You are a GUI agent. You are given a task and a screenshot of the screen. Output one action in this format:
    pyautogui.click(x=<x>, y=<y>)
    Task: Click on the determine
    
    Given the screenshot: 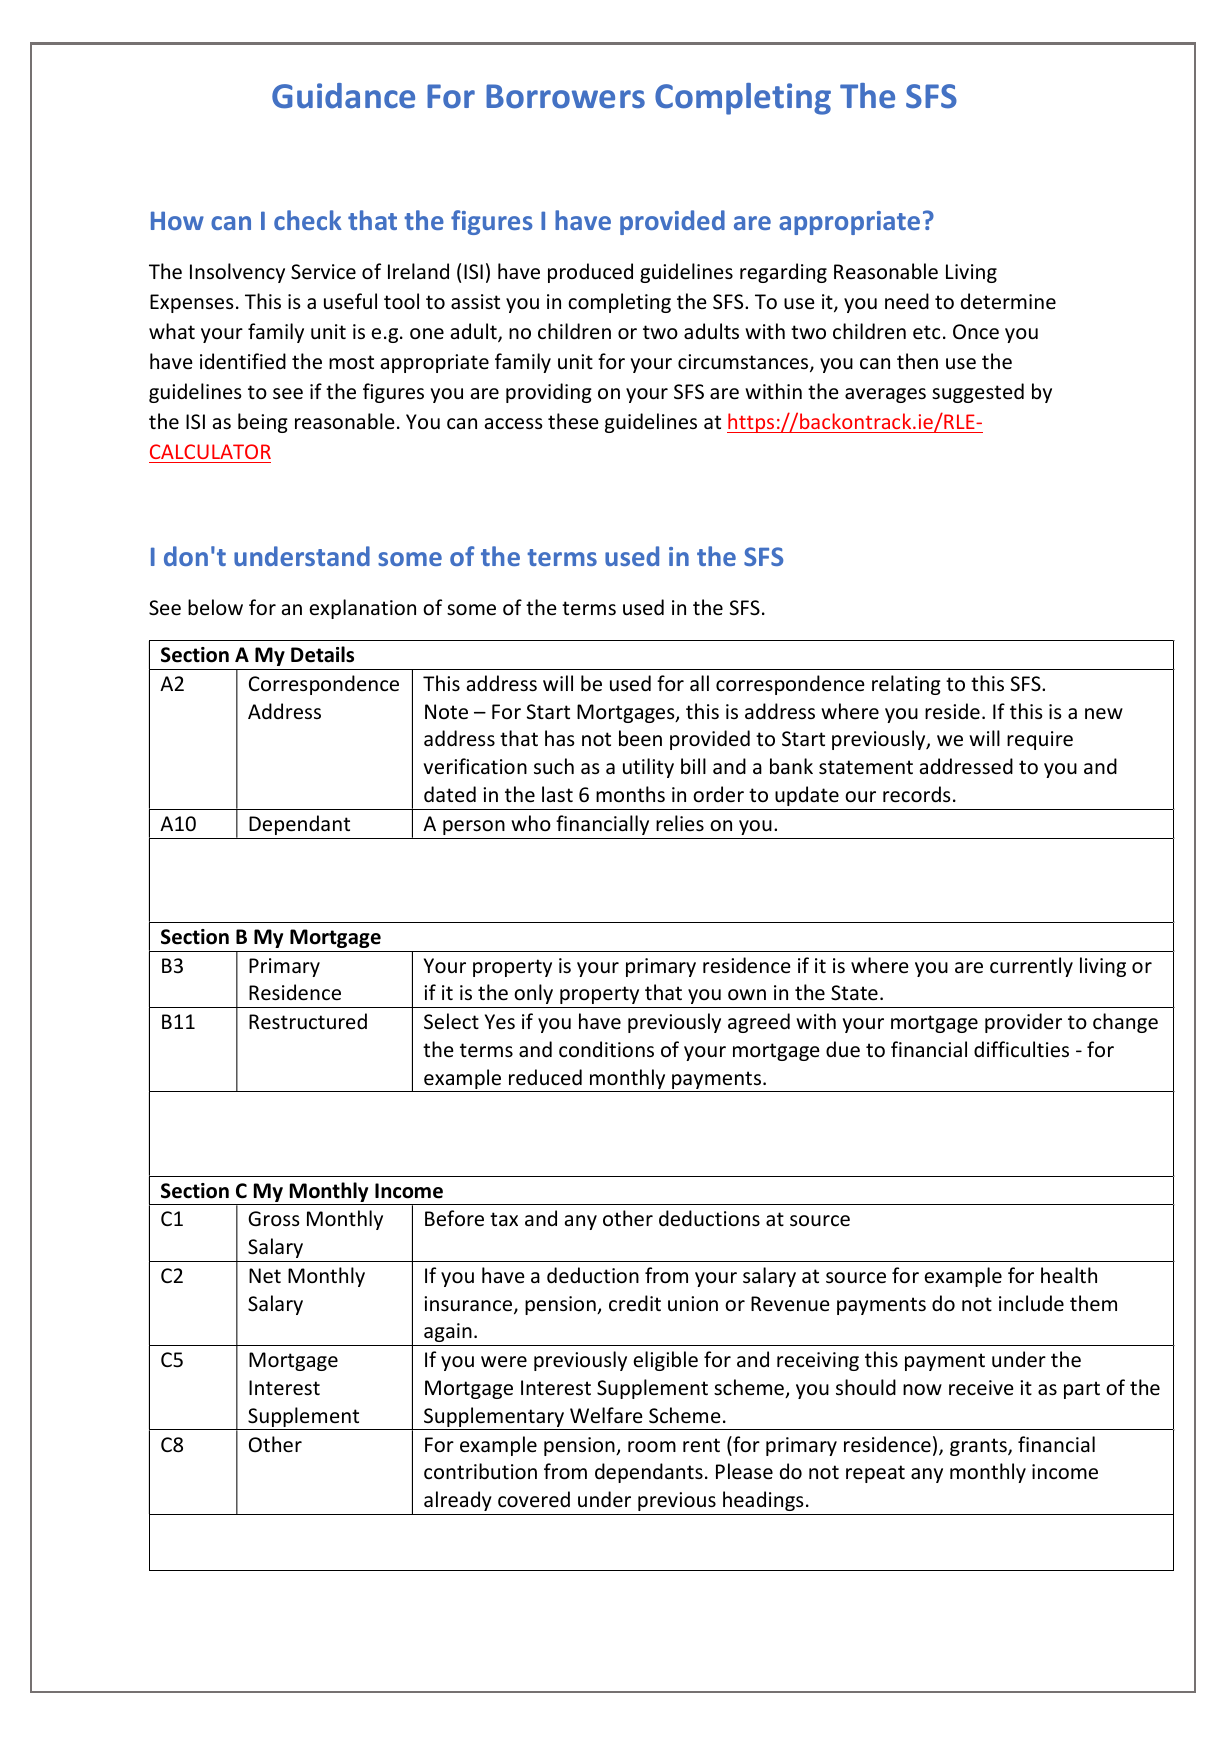 What is the action you would take?
    pyautogui.click(x=1008, y=301)
